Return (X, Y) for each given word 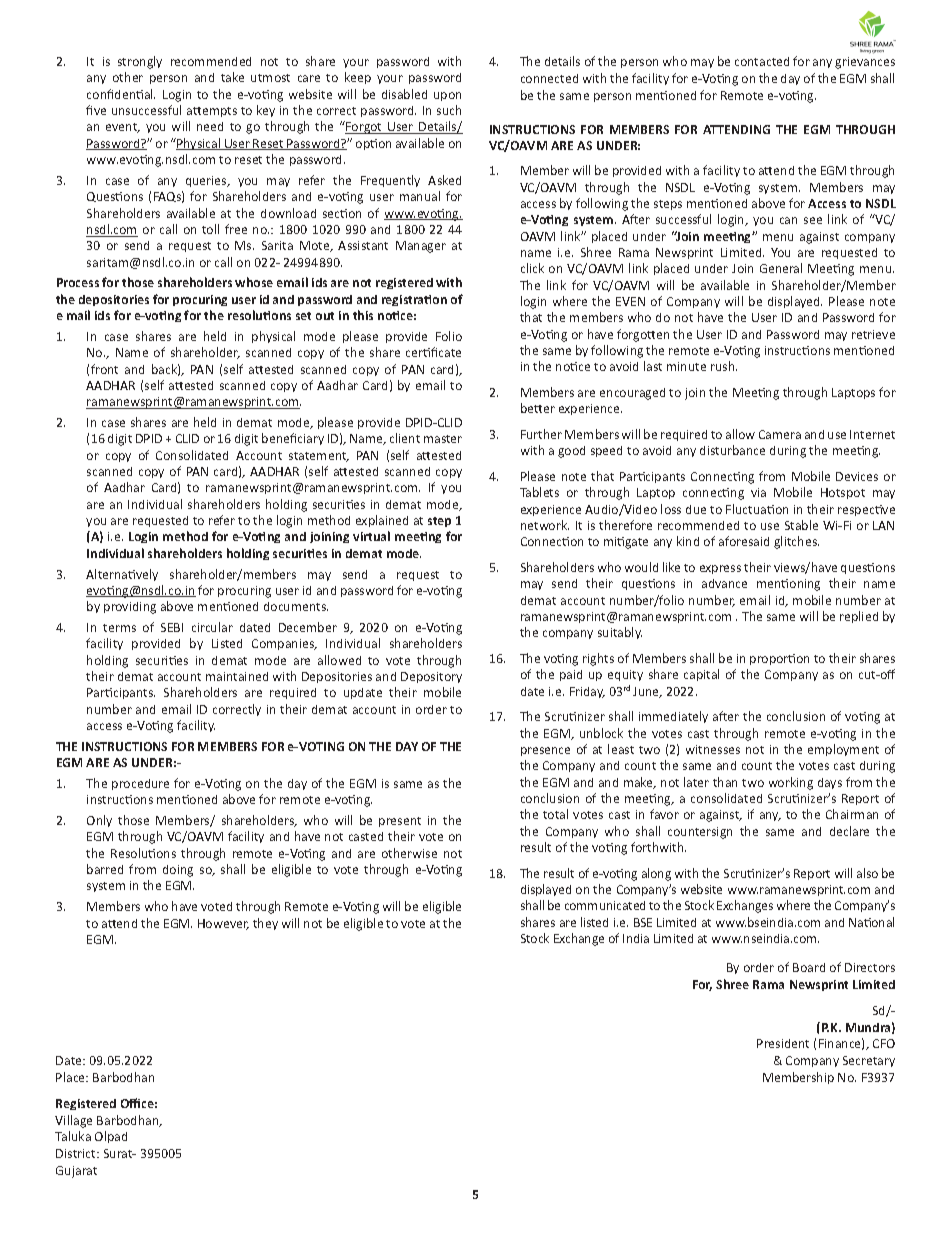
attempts (212, 112)
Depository (431, 677)
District (77, 1153)
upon (447, 96)
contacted (762, 61)
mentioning (788, 585)
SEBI (172, 627)
